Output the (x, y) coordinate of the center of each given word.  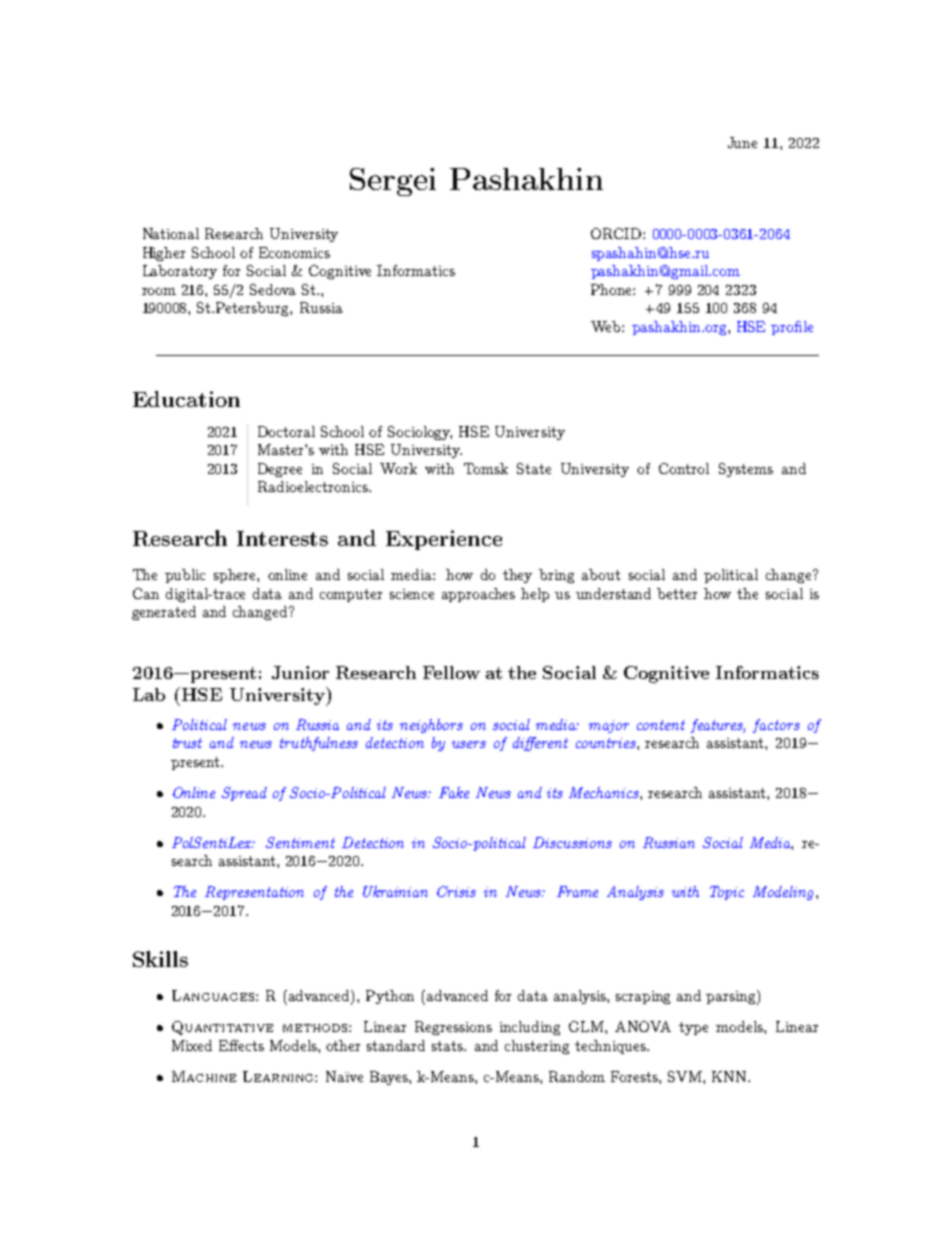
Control (684, 468)
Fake (454, 792)
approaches (478, 595)
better (677, 593)
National (171, 233)
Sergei (393, 182)
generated (164, 613)
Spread (244, 794)
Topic (727, 893)
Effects (241, 1045)
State (534, 468)
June (742, 142)
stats (449, 1046)
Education (186, 399)
